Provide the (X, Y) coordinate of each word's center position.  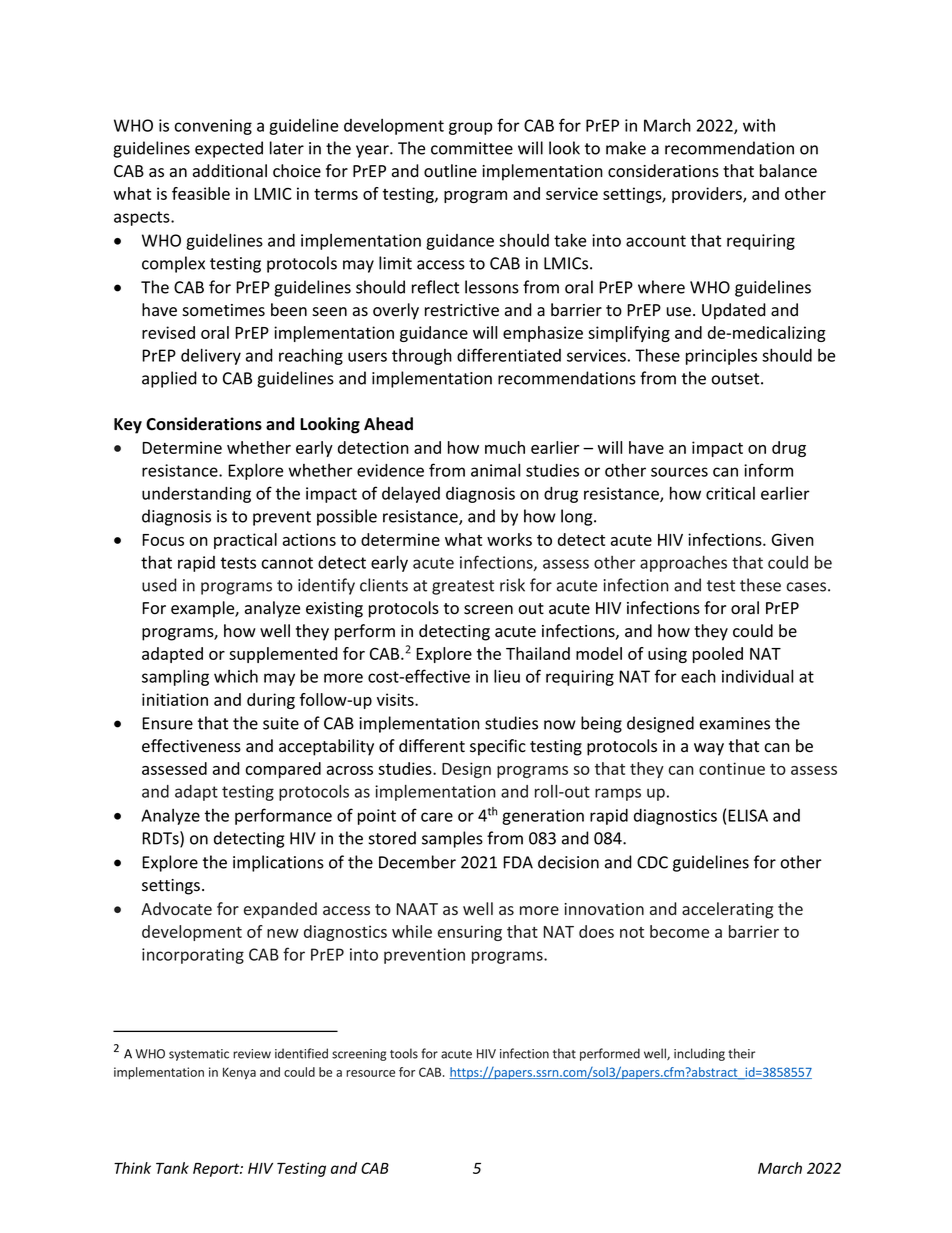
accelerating (727, 910)
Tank (172, 1168)
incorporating (193, 956)
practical (245, 541)
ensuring (470, 933)
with (759, 125)
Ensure (167, 723)
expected (229, 149)
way (709, 749)
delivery (211, 356)
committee (472, 148)
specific (498, 747)
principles (721, 357)
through (422, 357)
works (509, 539)
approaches (683, 564)
